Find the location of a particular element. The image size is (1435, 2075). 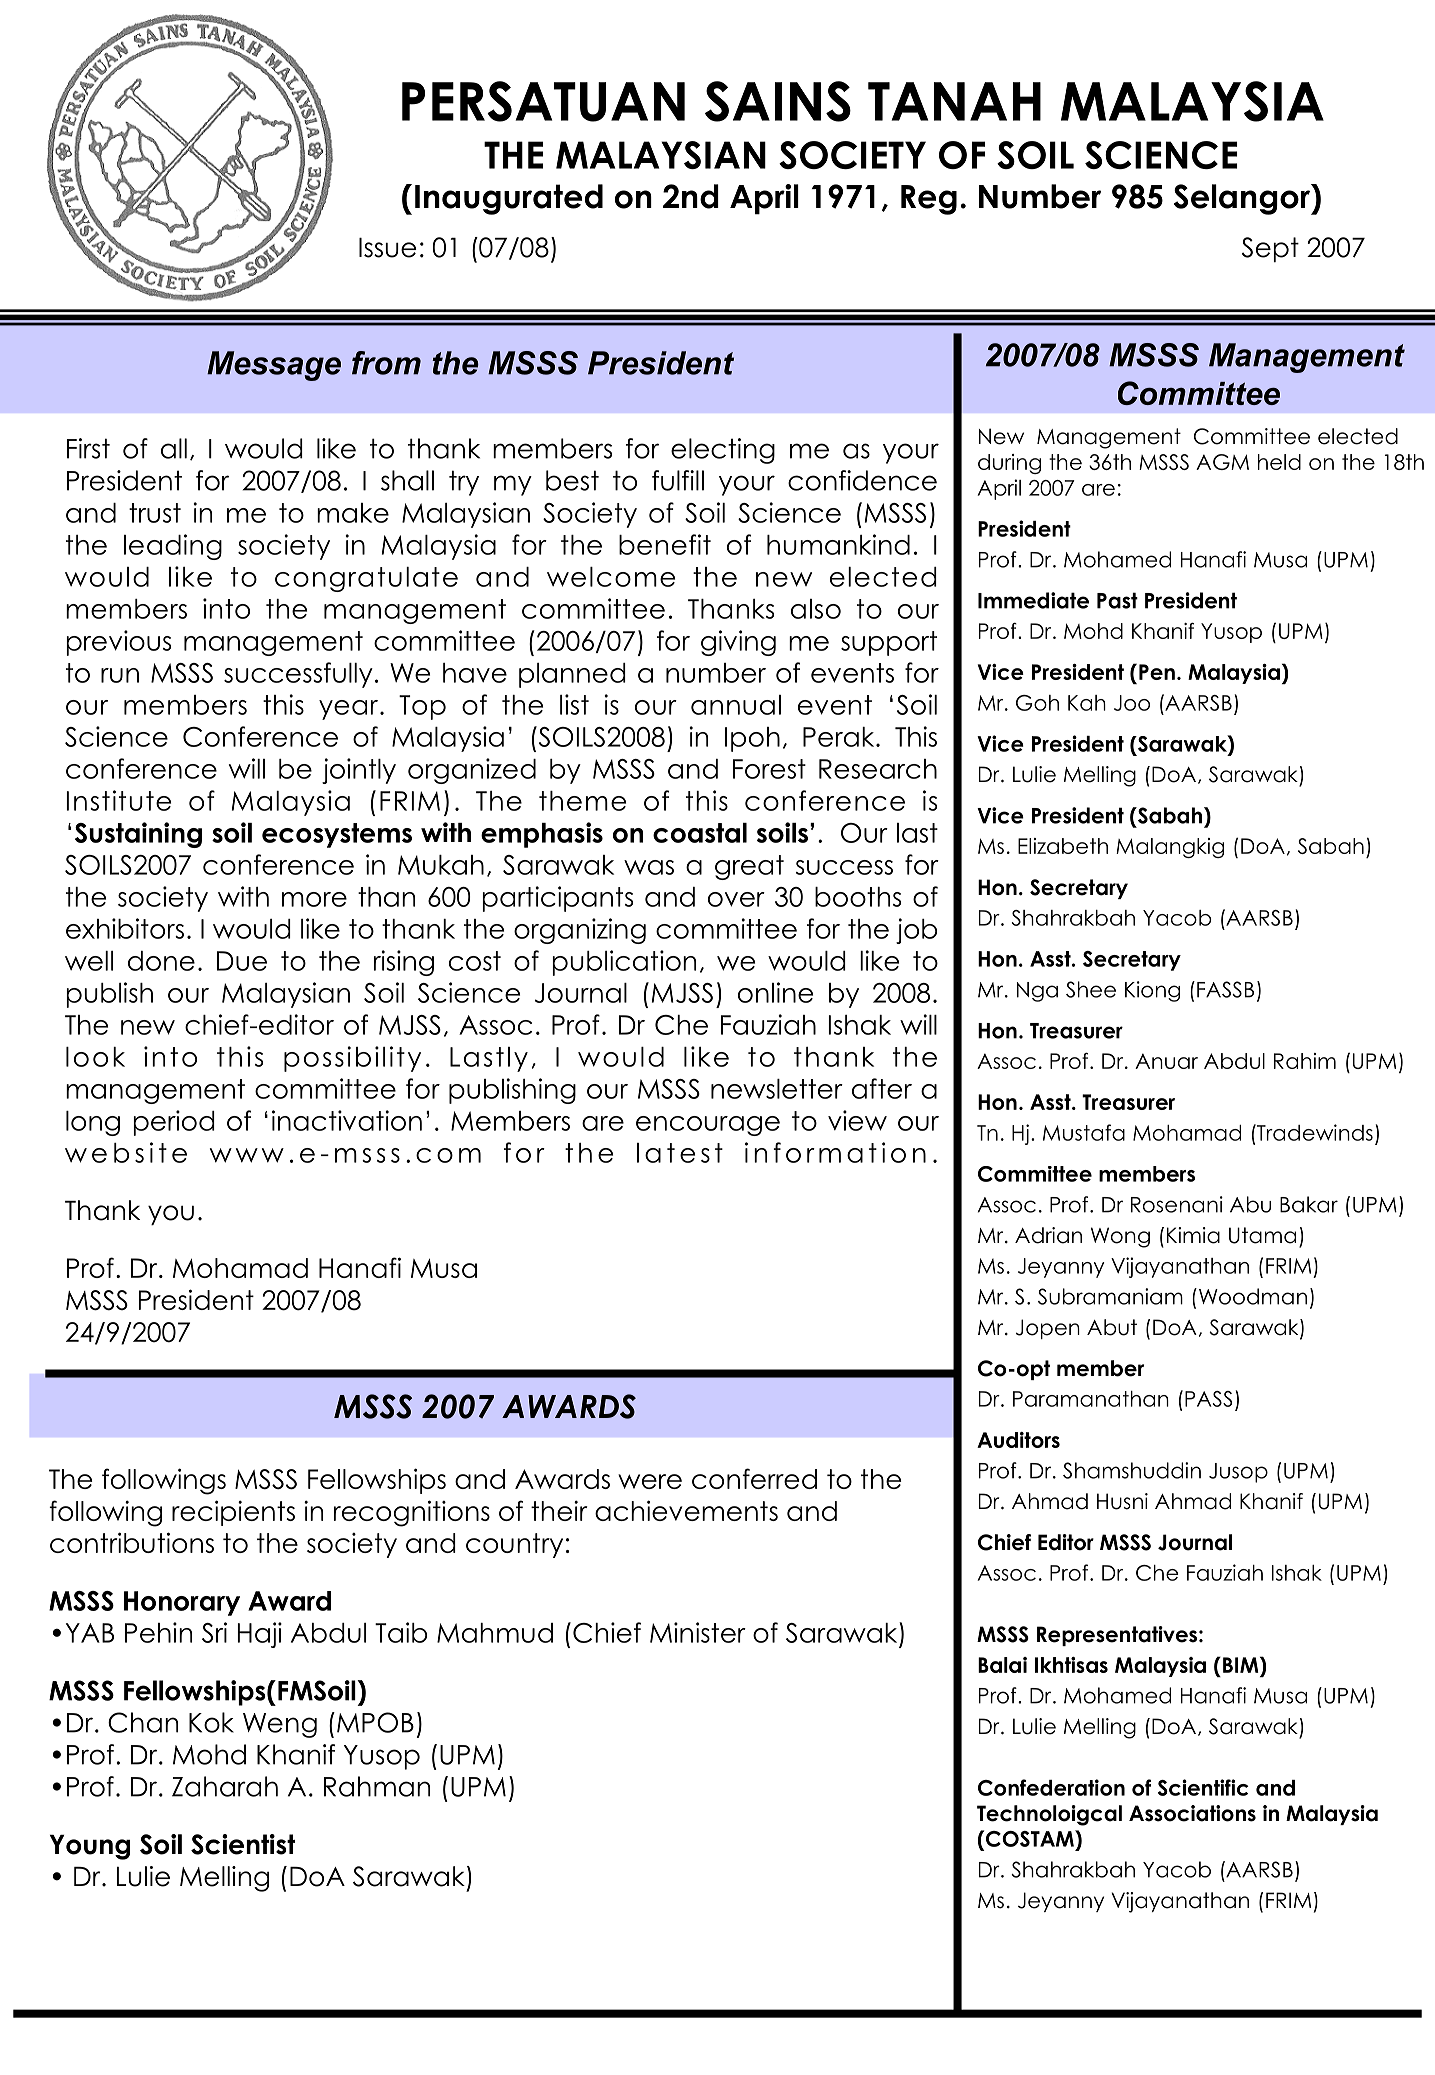

benefit is located at coordinates (665, 544).
